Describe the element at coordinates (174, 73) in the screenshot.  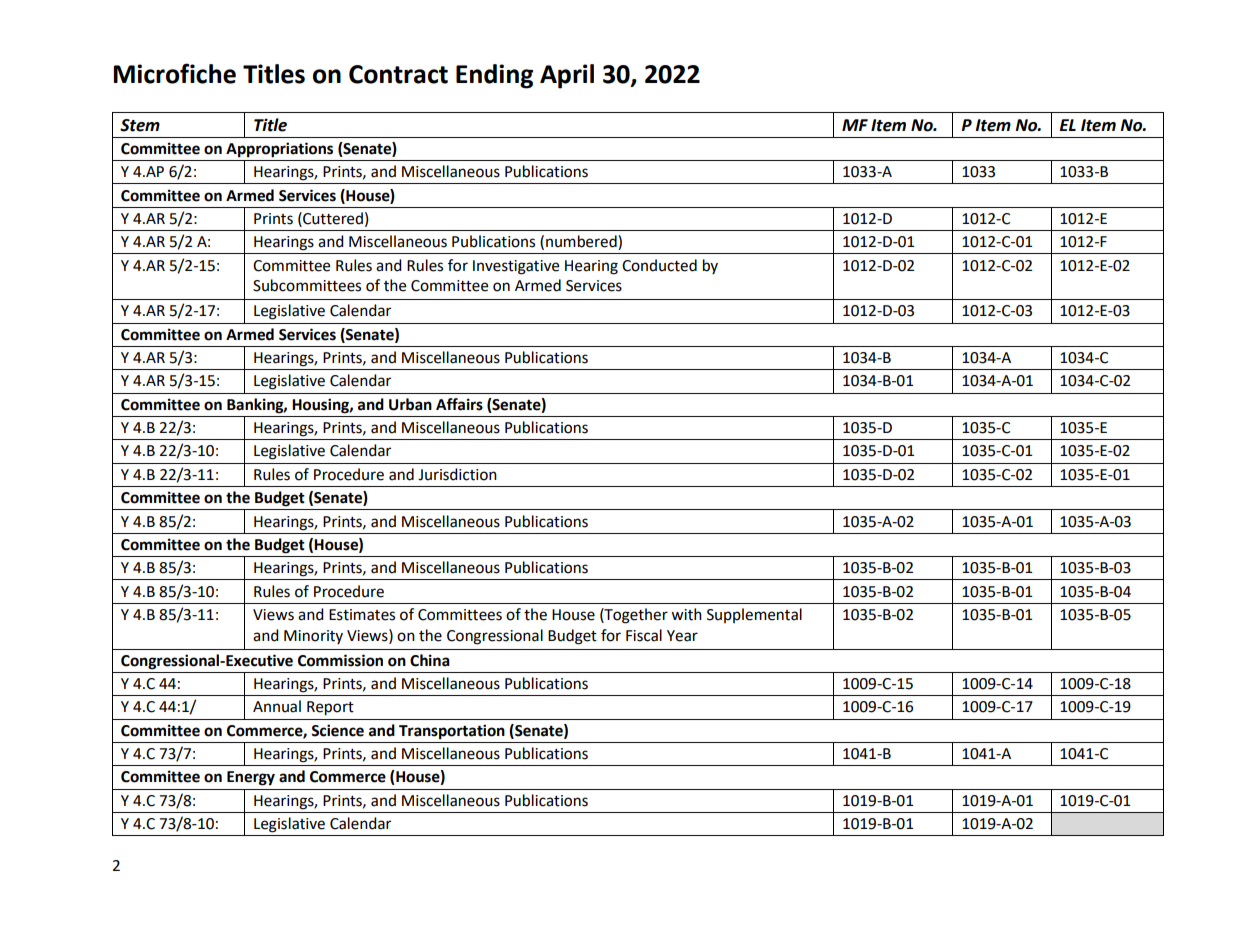
I see `Microfiche` at that location.
